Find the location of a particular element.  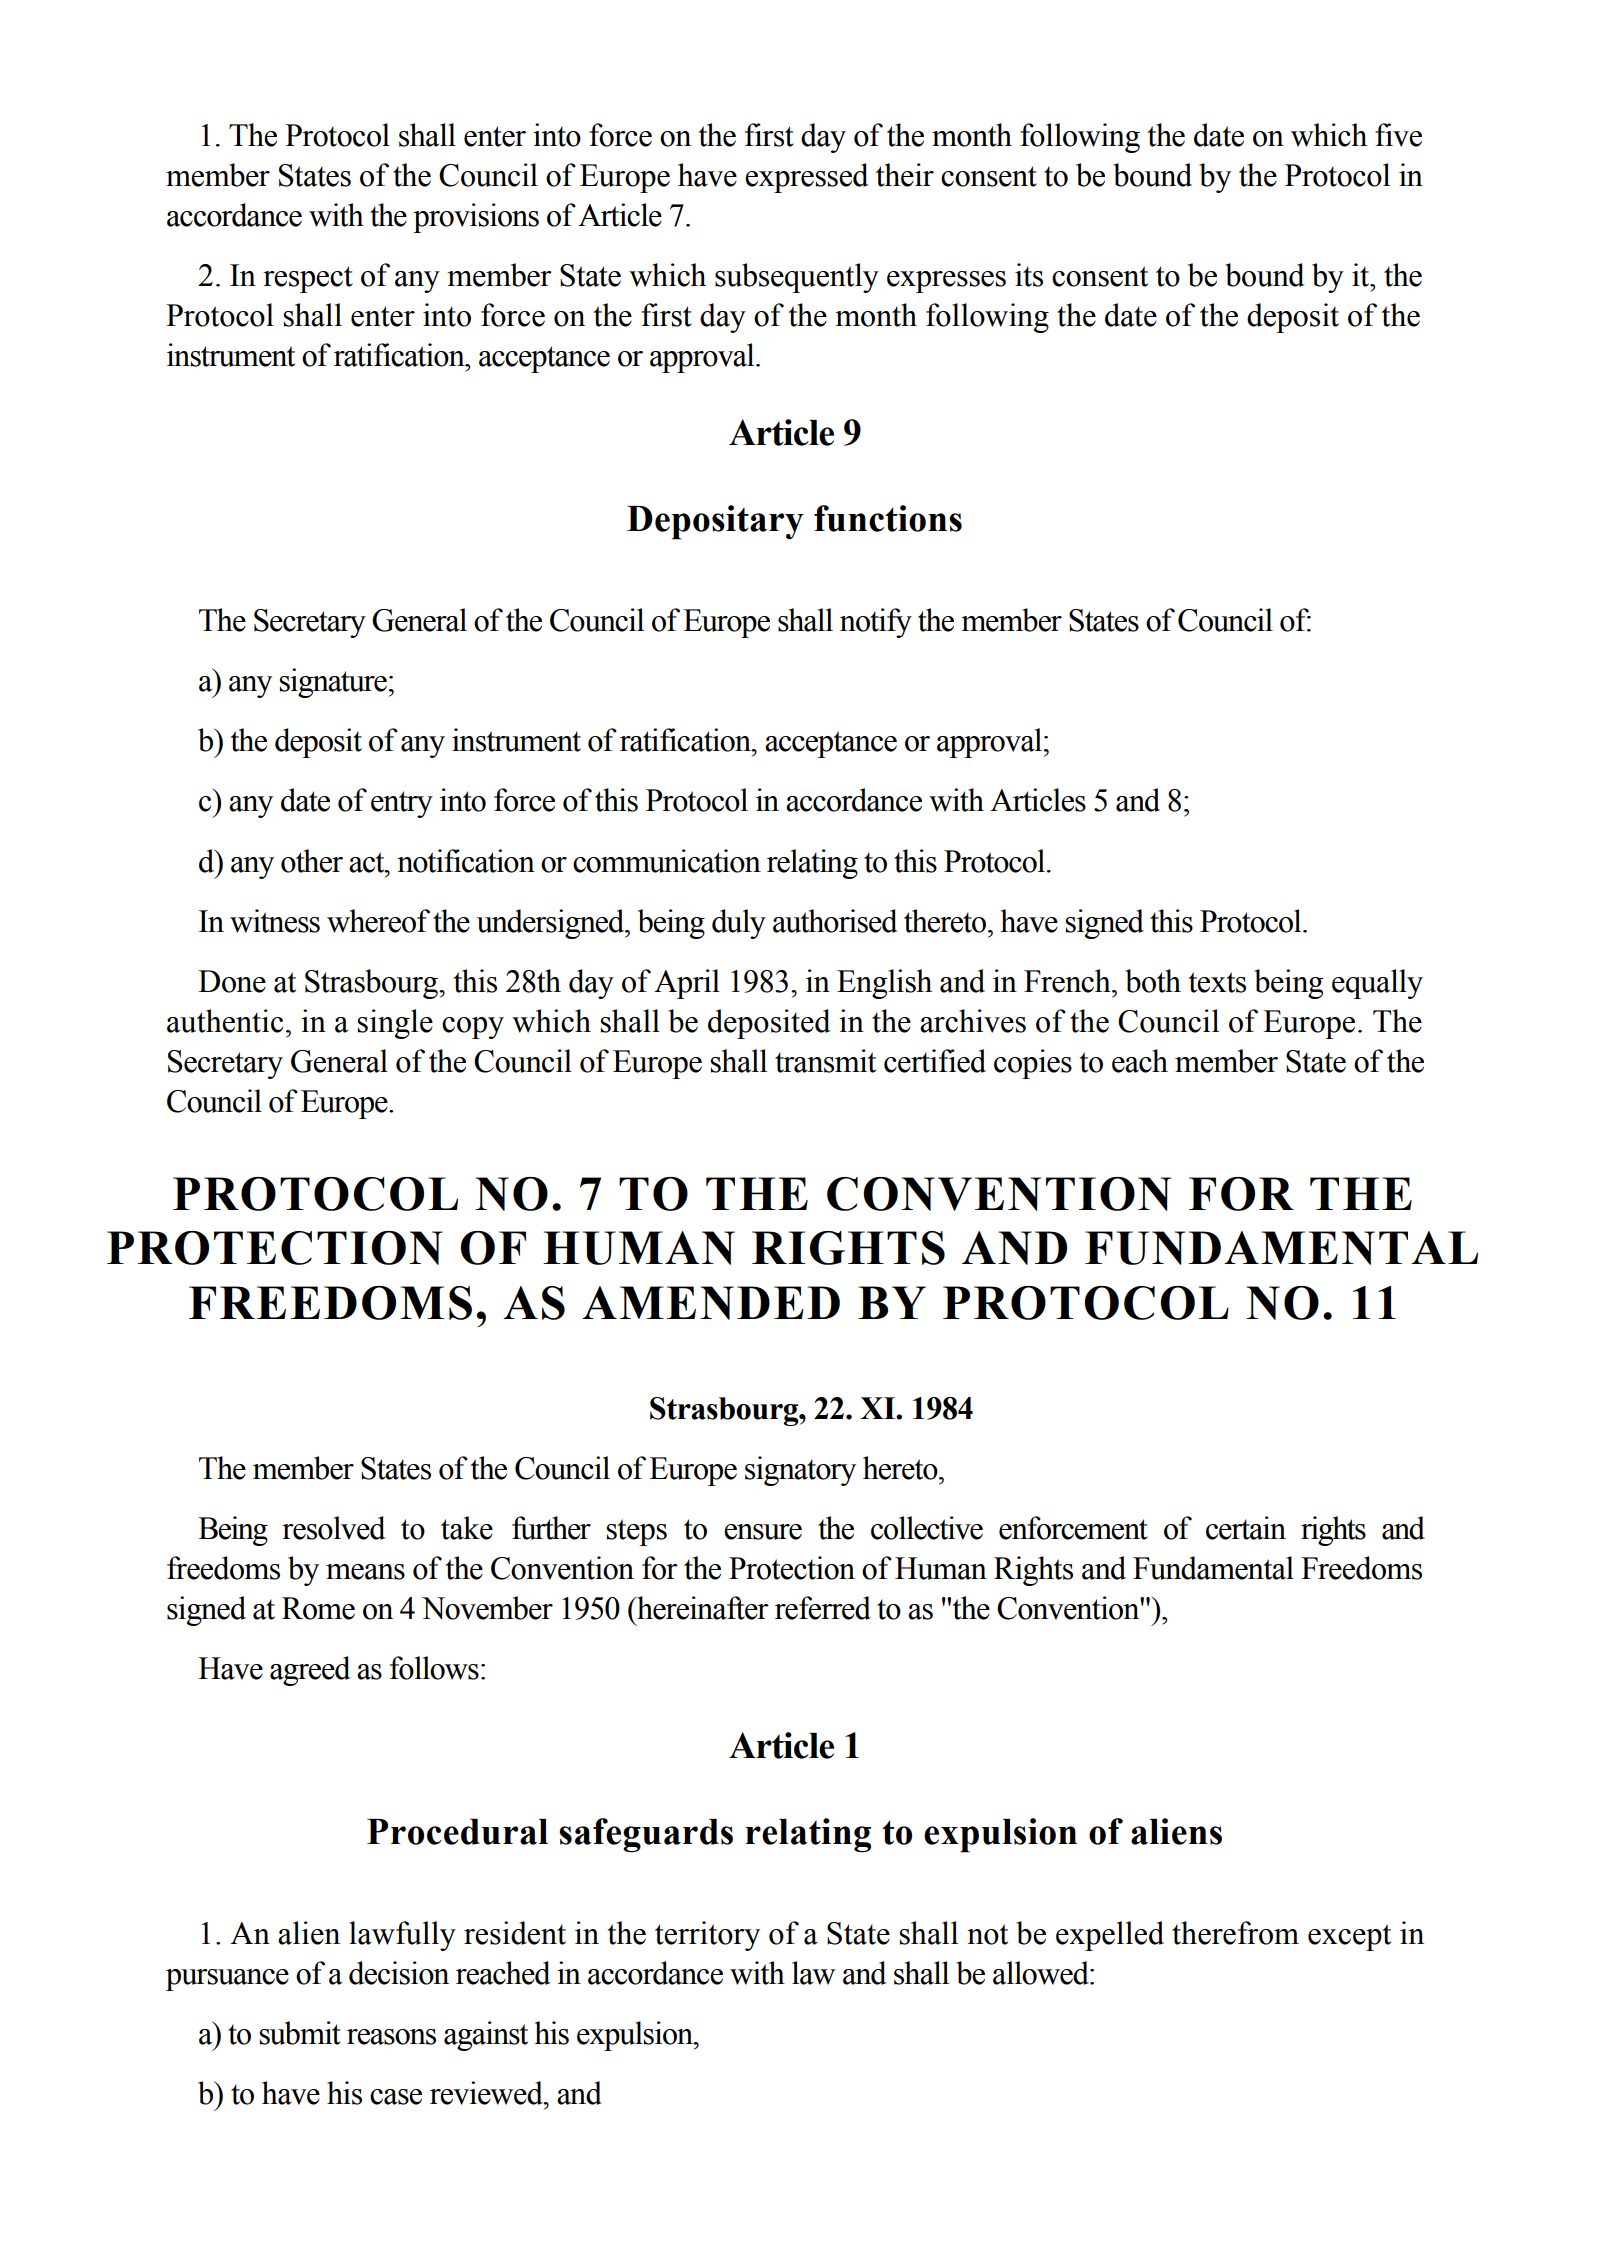

referred is located at coordinates (823, 1608).
